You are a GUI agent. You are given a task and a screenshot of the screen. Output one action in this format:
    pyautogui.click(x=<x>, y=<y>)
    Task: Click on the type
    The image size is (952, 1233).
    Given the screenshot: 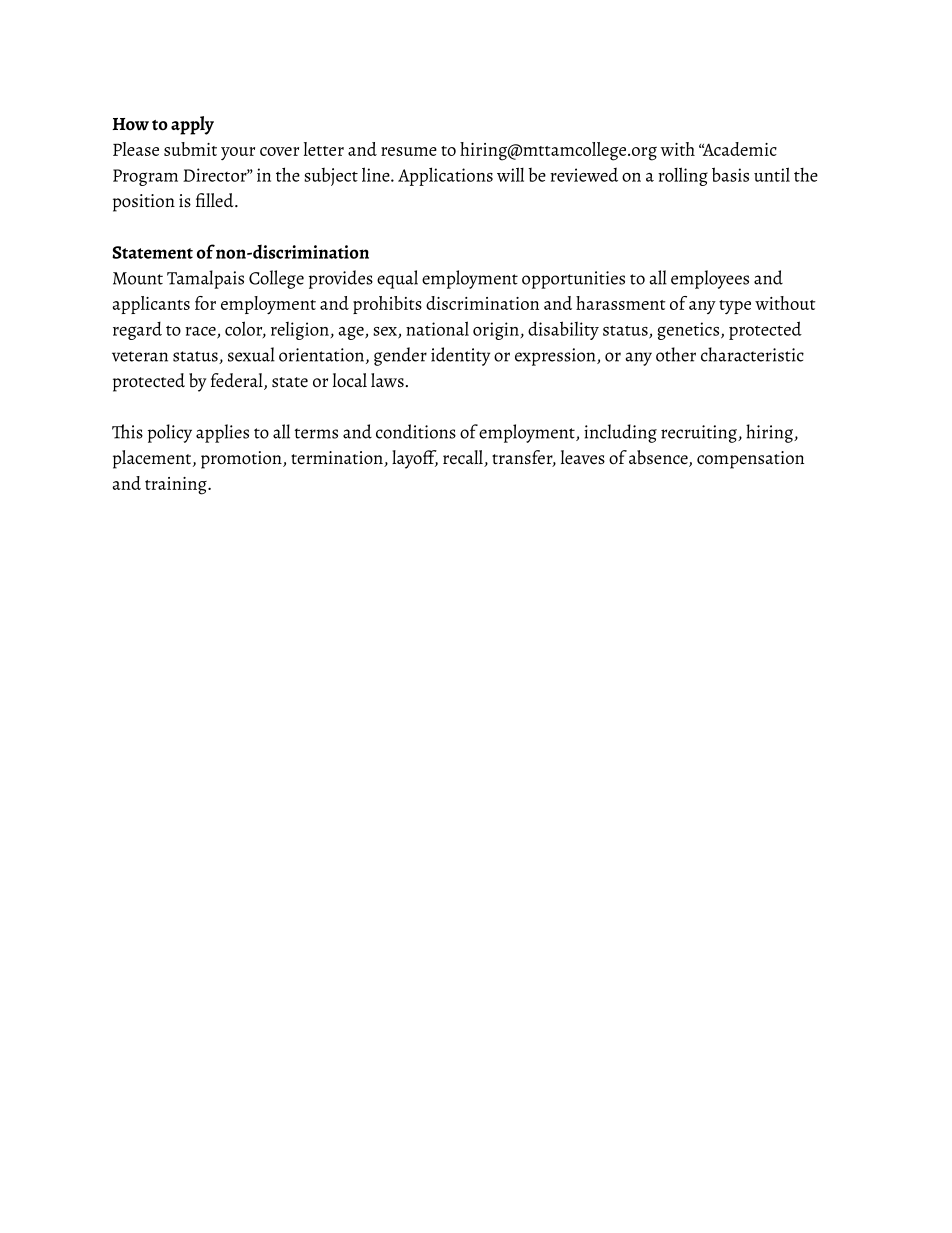 What is the action you would take?
    pyautogui.click(x=735, y=307)
